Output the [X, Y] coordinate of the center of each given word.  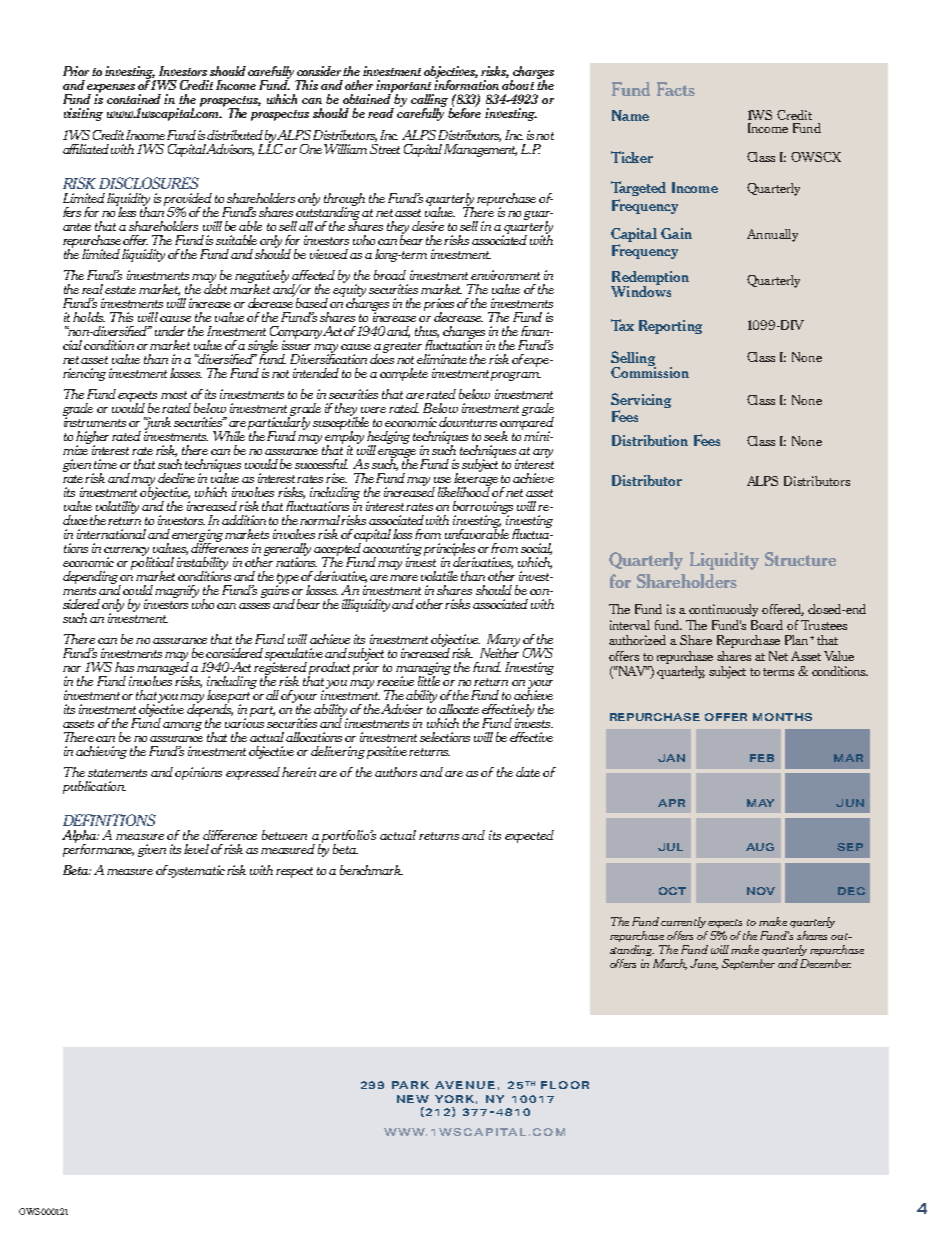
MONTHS [782, 717]
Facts [676, 89]
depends [210, 710]
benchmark [371, 870]
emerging [197, 536]
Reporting [670, 327]
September [748, 964]
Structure [800, 559]
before [464, 111]
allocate [459, 709]
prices [439, 305]
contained [134, 99]
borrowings [483, 508]
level [196, 849]
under [170, 331]
